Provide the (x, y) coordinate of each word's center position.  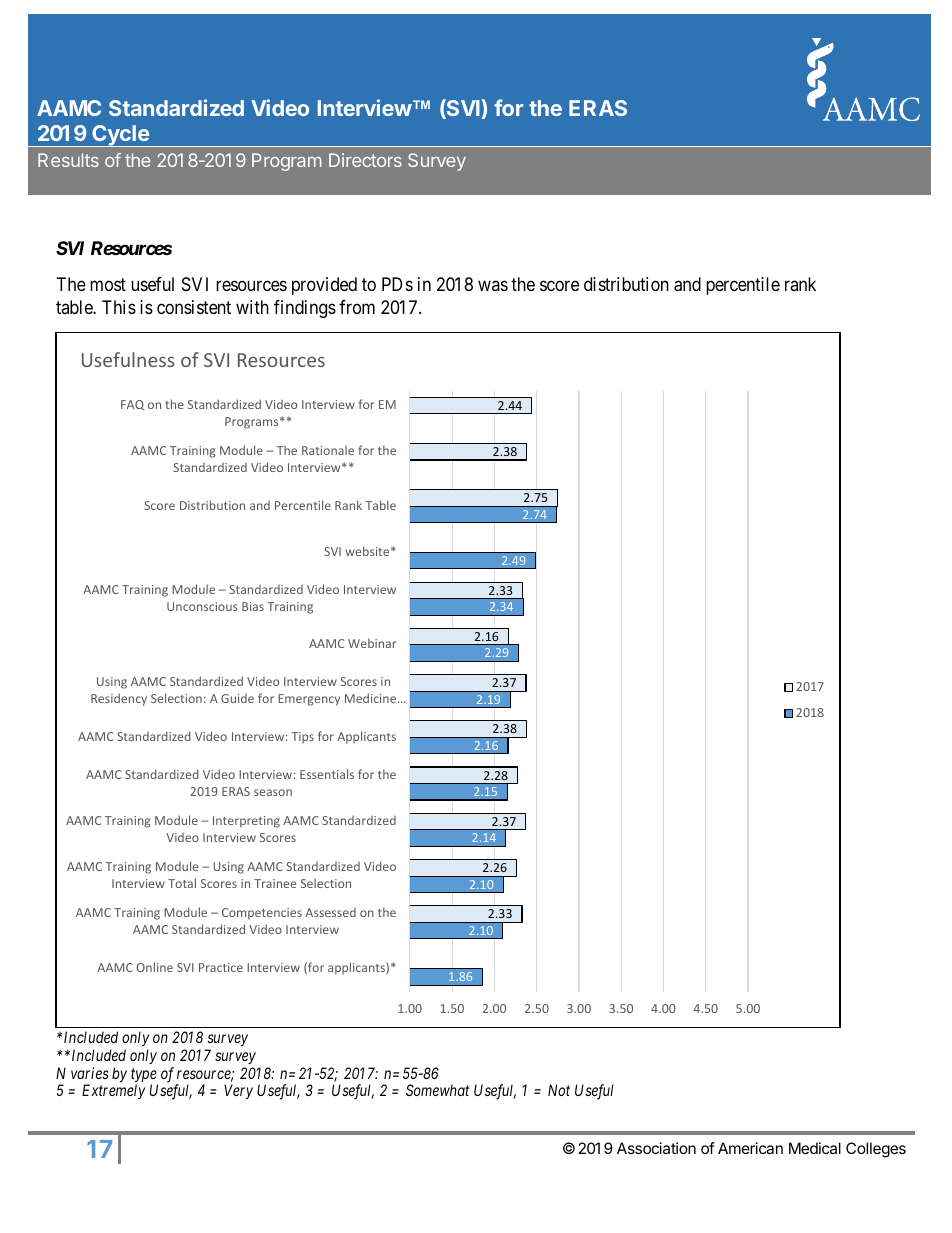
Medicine (372, 698)
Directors (365, 160)
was (493, 285)
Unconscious (202, 606)
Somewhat (437, 1090)
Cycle (120, 136)
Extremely (113, 1091)
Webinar (372, 643)
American (750, 1148)
